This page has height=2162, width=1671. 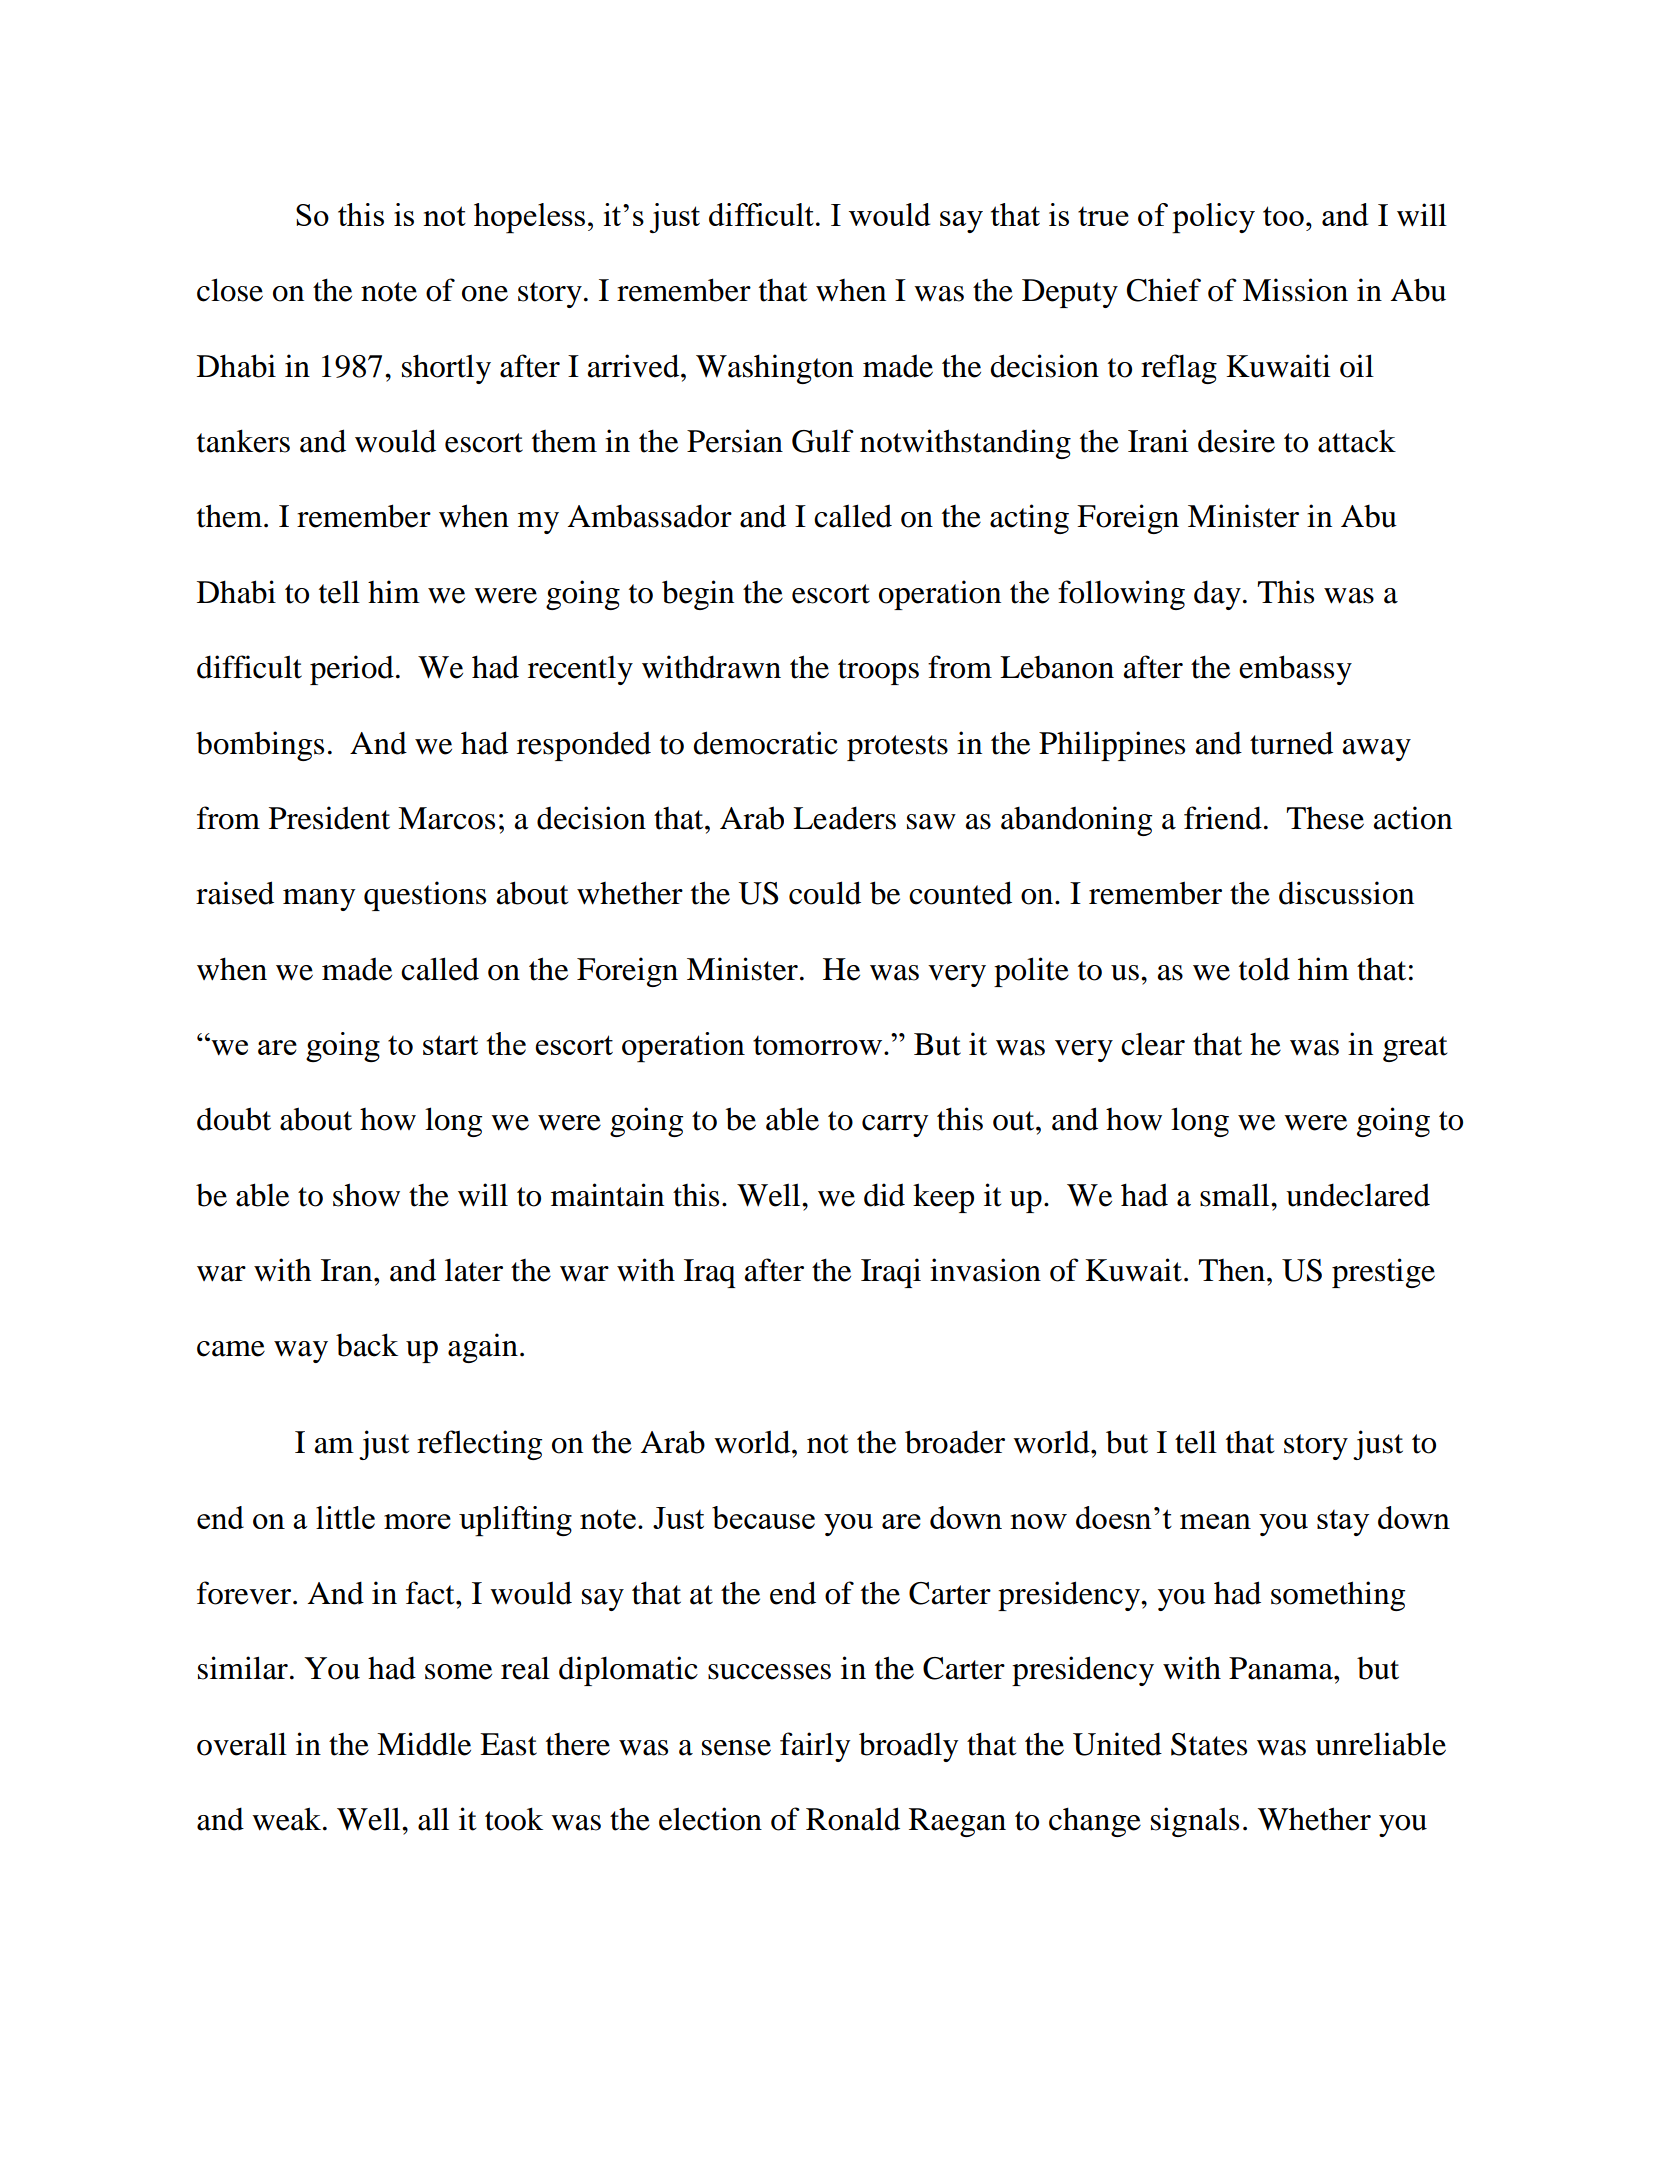 What do you see at coordinates (424, 1744) in the page?
I see `Middle` at bounding box center [424, 1744].
